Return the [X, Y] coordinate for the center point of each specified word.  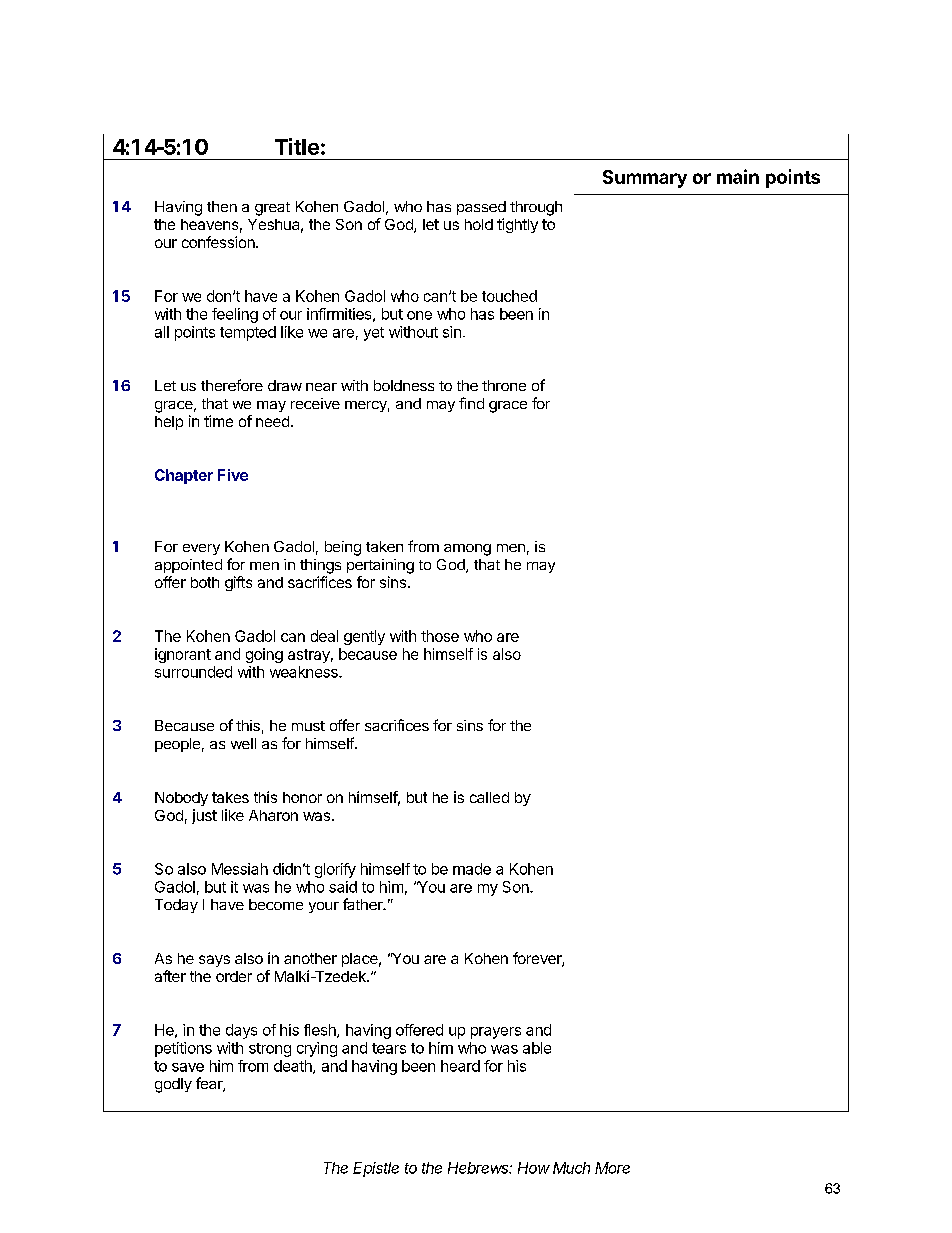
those [440, 636]
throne [504, 385]
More [612, 1168]
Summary [645, 179]
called [489, 797]
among [467, 550]
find [471, 403]
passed [481, 208]
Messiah [240, 869]
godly [173, 1085]
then [222, 206]
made [472, 869]
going [264, 655]
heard [460, 1066]
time [218, 421]
